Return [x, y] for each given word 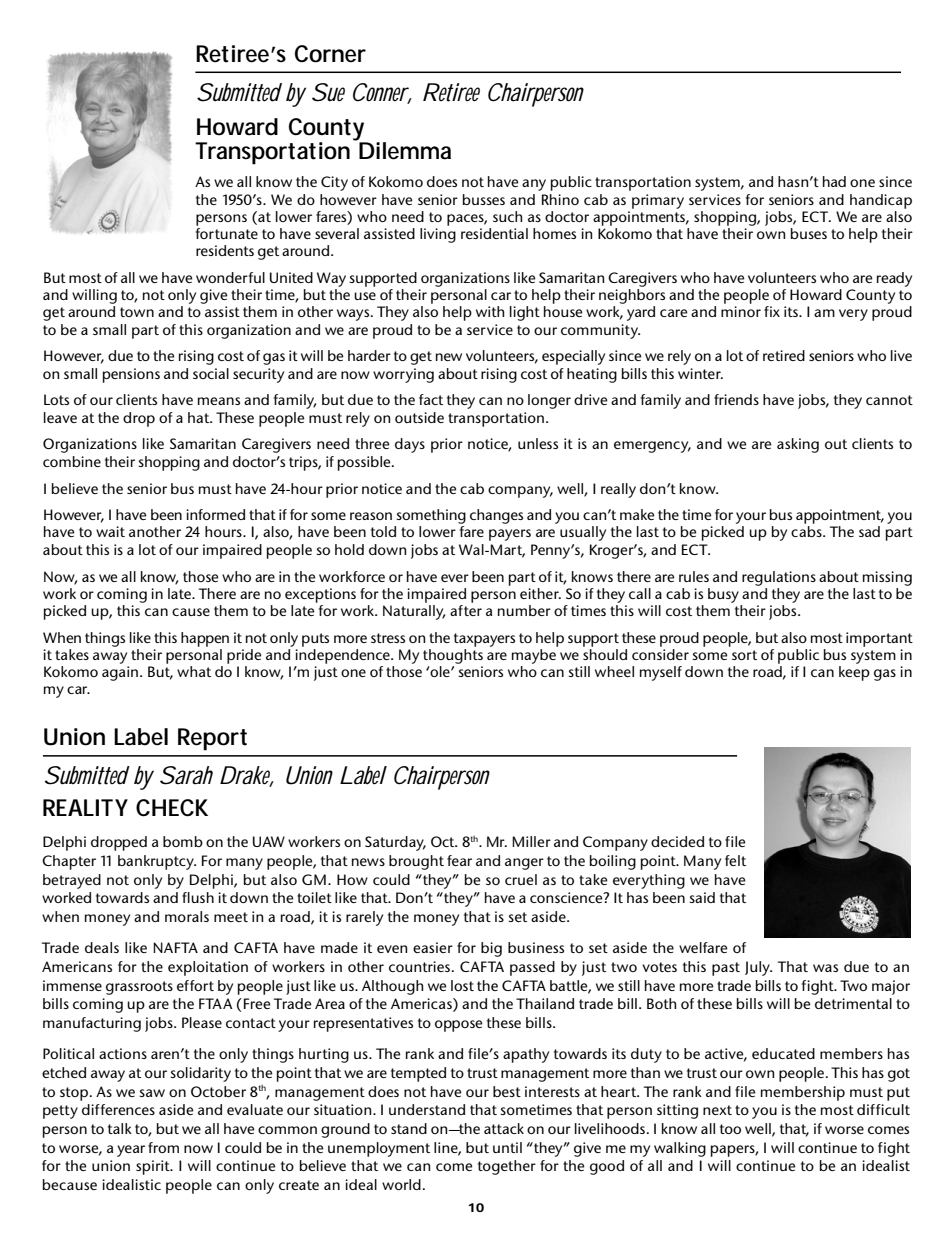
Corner [330, 54]
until [507, 1147]
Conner [382, 93]
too [730, 1129]
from [163, 1147]
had [834, 181]
